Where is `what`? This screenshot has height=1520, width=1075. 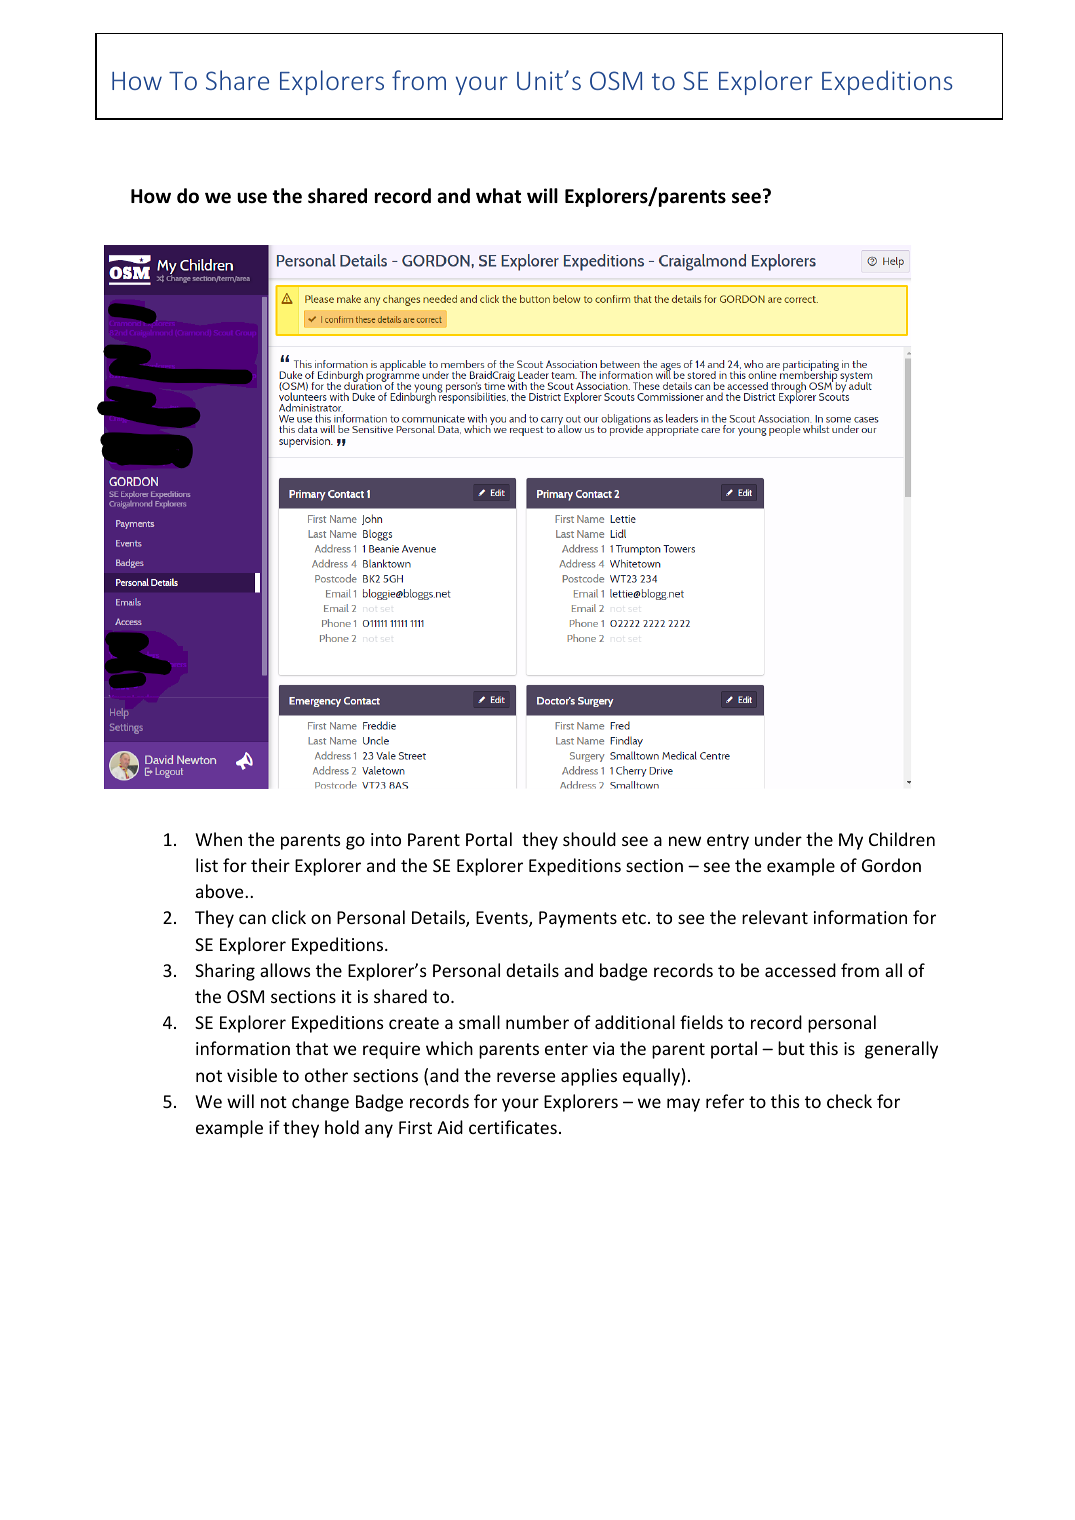
what is located at coordinates (498, 196).
